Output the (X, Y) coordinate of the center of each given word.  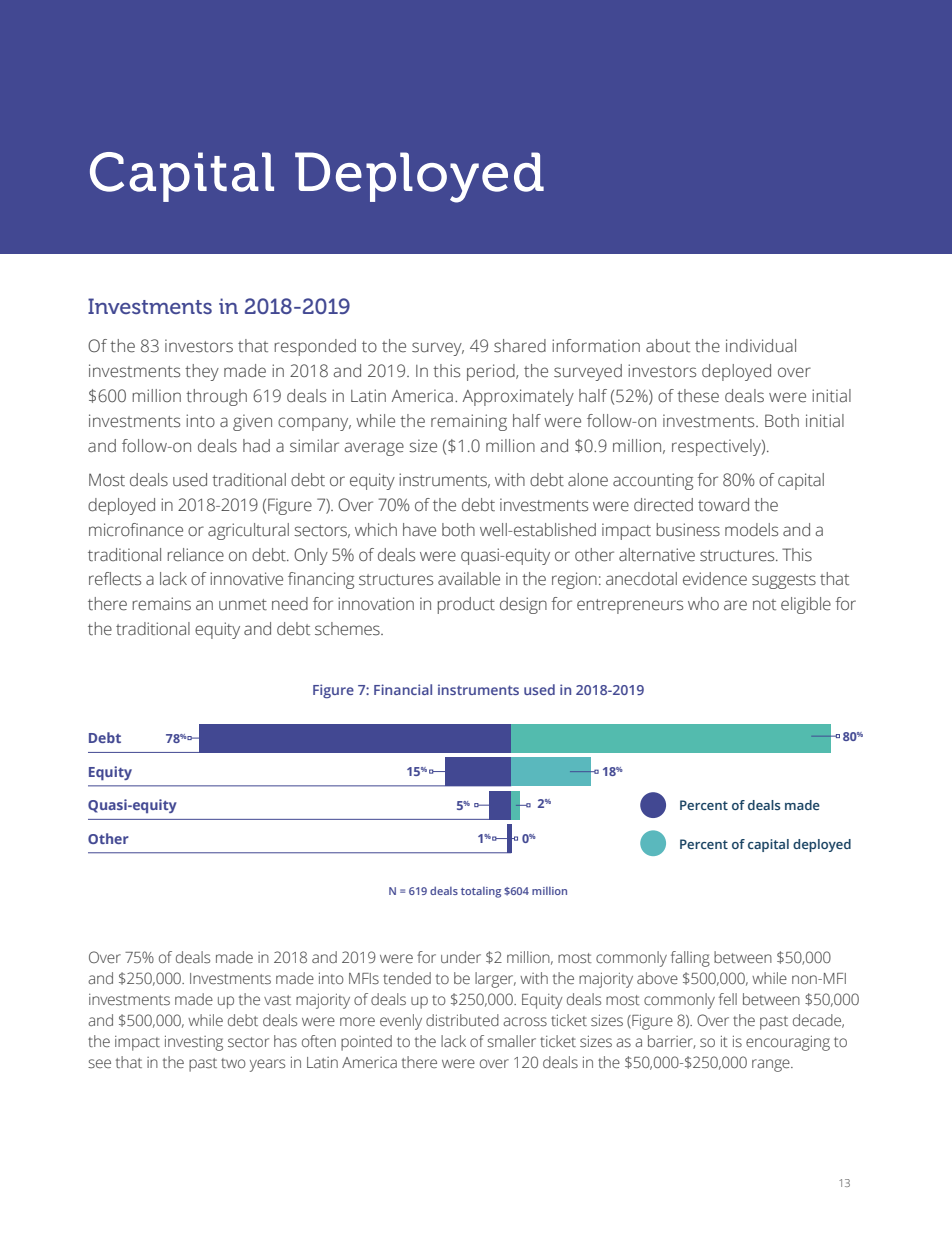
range (772, 1065)
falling (690, 959)
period (492, 372)
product (466, 605)
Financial (403, 689)
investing (194, 1043)
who (703, 603)
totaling (481, 892)
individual (761, 346)
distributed (462, 1020)
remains (162, 604)
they (202, 372)
